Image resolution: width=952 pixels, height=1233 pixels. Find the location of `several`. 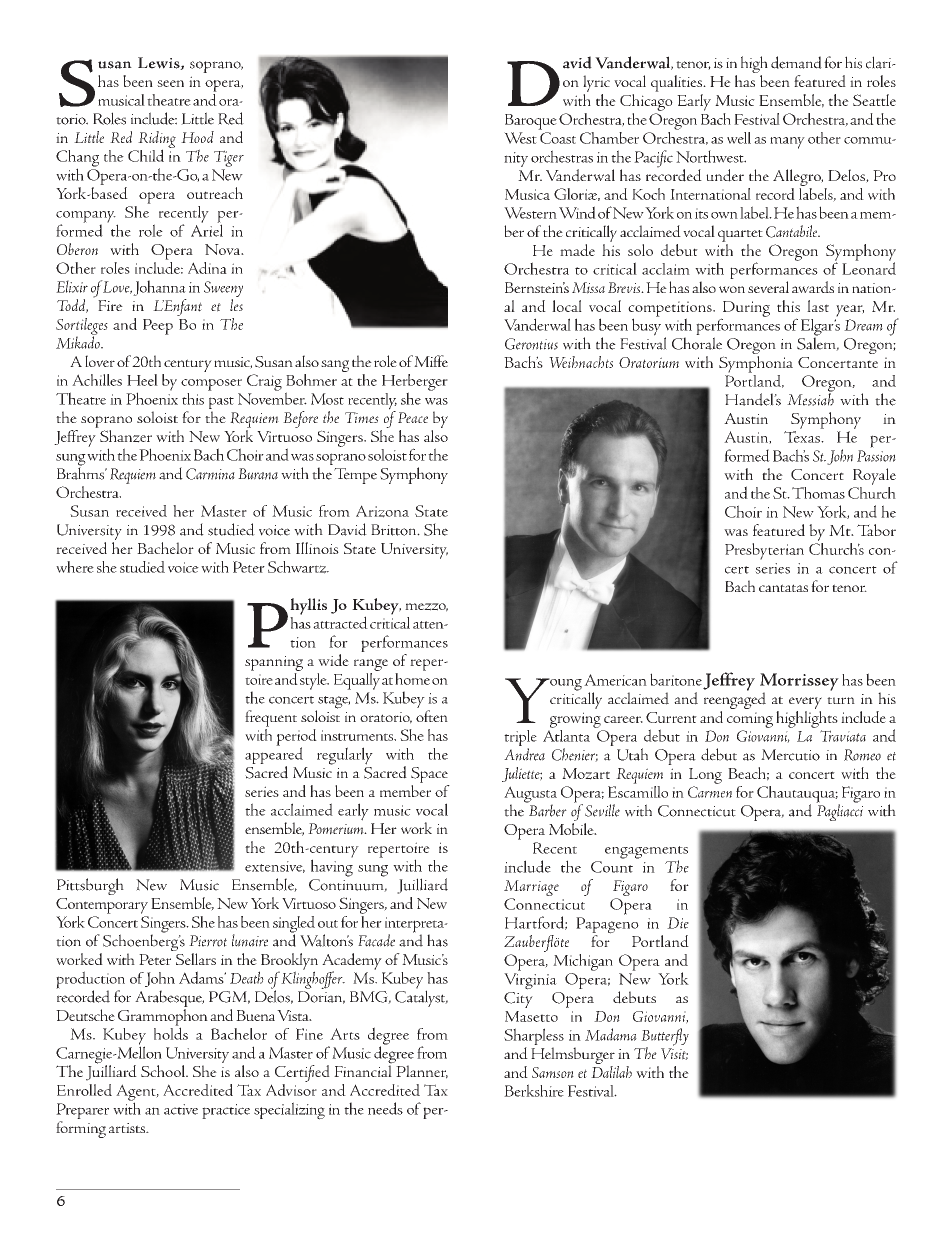

several is located at coordinates (768, 287).
